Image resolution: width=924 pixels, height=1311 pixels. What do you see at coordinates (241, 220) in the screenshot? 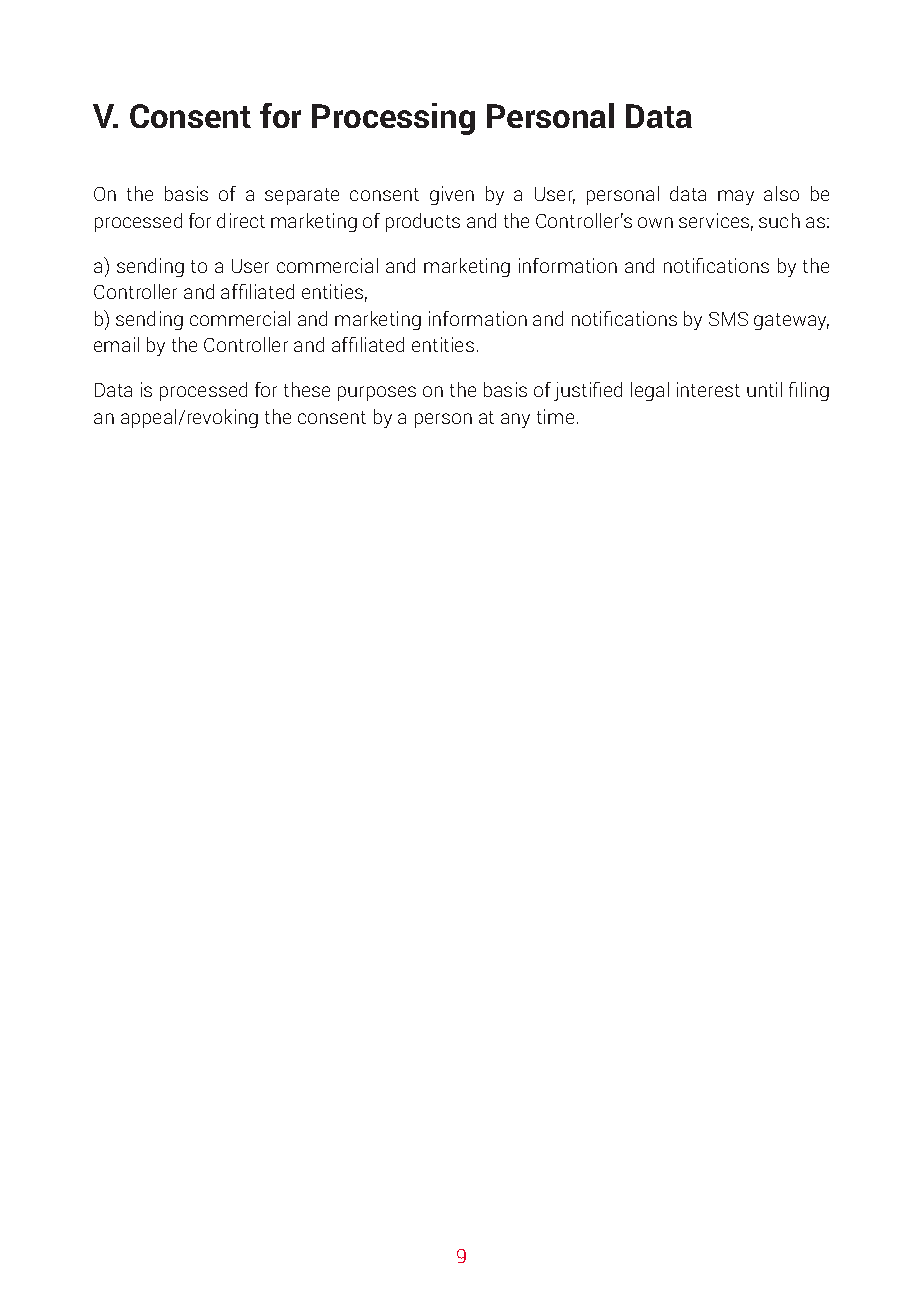
I see `direct` at bounding box center [241, 220].
